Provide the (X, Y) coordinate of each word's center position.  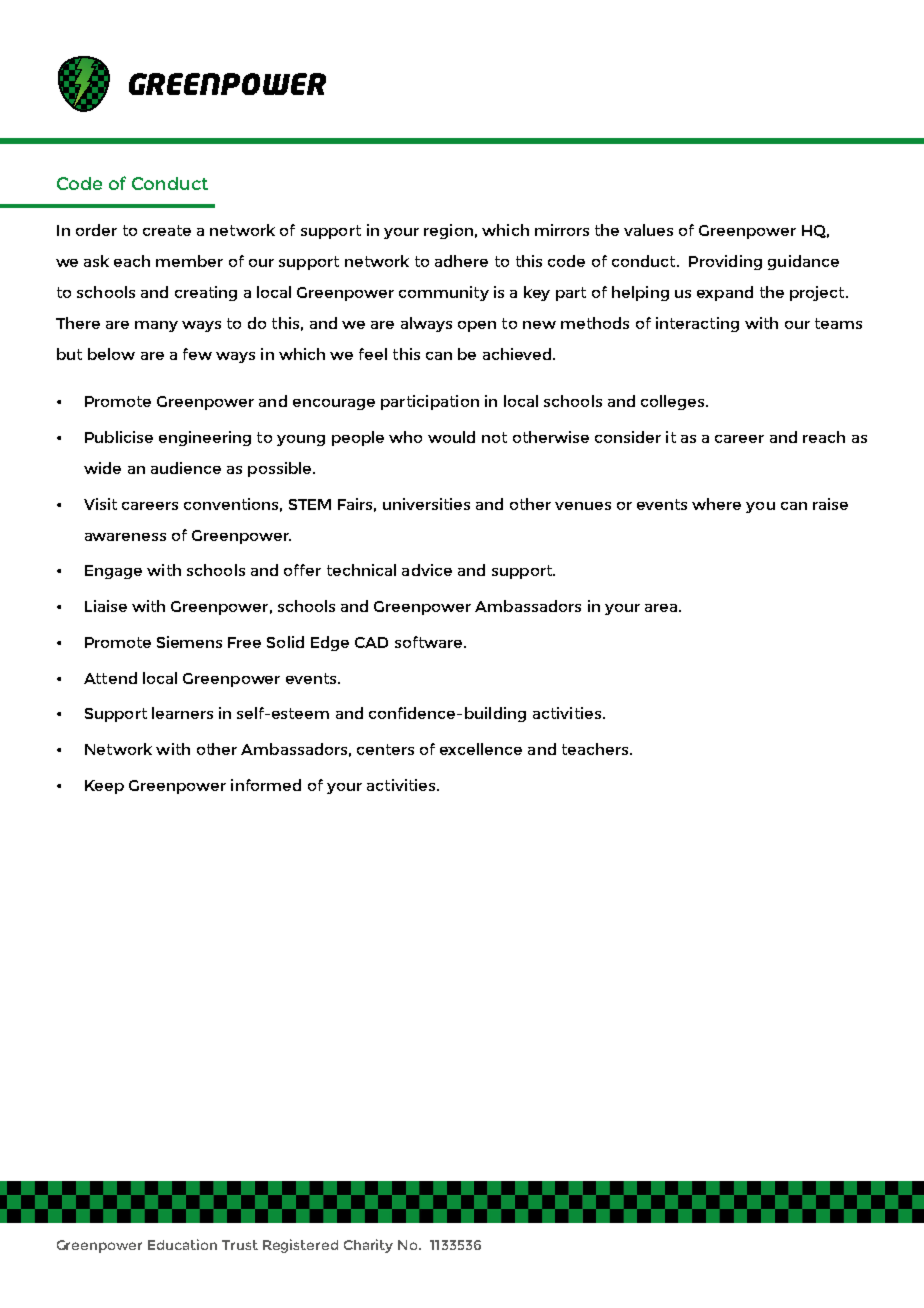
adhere (461, 261)
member (189, 261)
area (662, 608)
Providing (725, 262)
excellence (481, 749)
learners (182, 713)
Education (182, 1244)
